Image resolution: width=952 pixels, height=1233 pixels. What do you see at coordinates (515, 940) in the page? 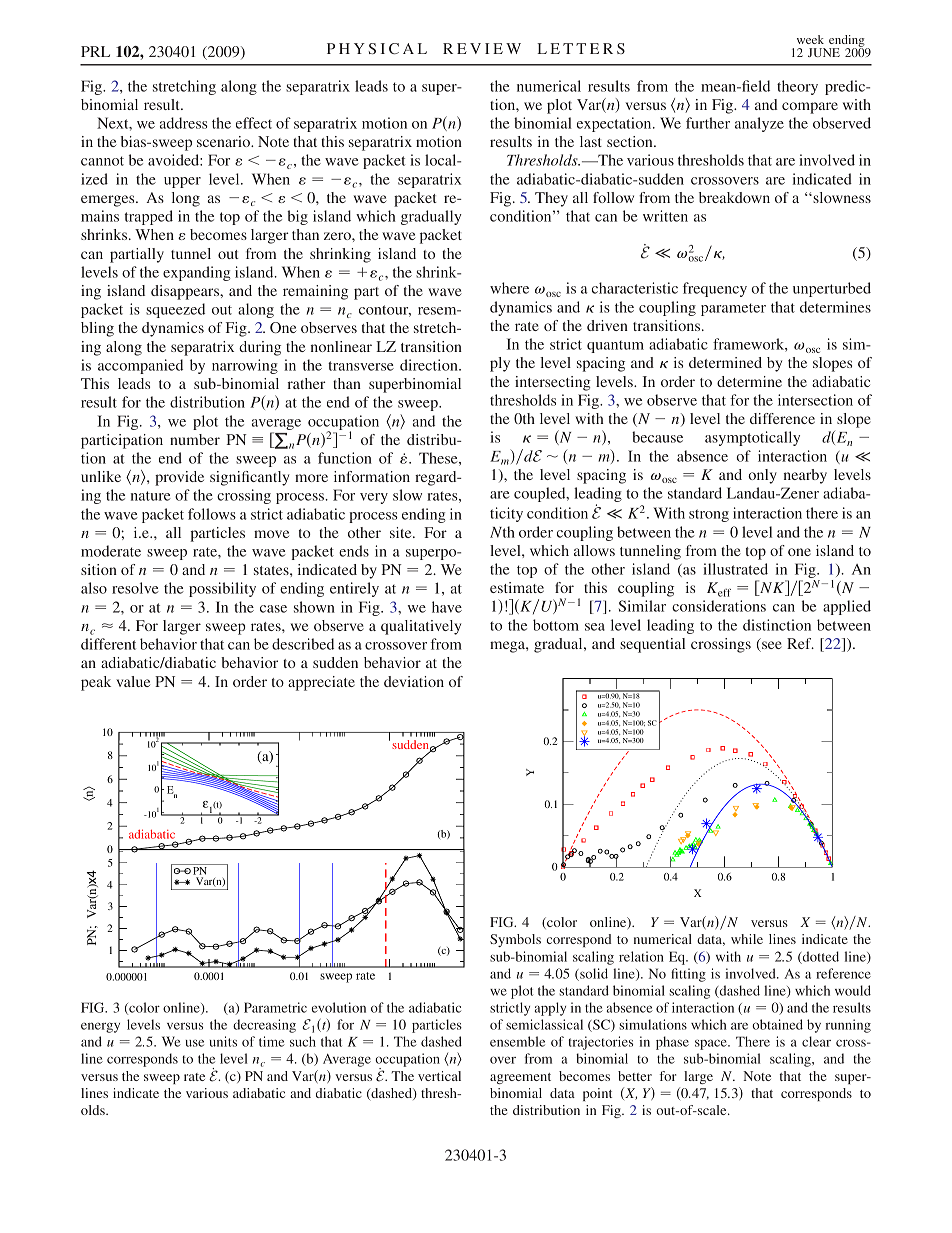
I see `Symbols` at bounding box center [515, 940].
